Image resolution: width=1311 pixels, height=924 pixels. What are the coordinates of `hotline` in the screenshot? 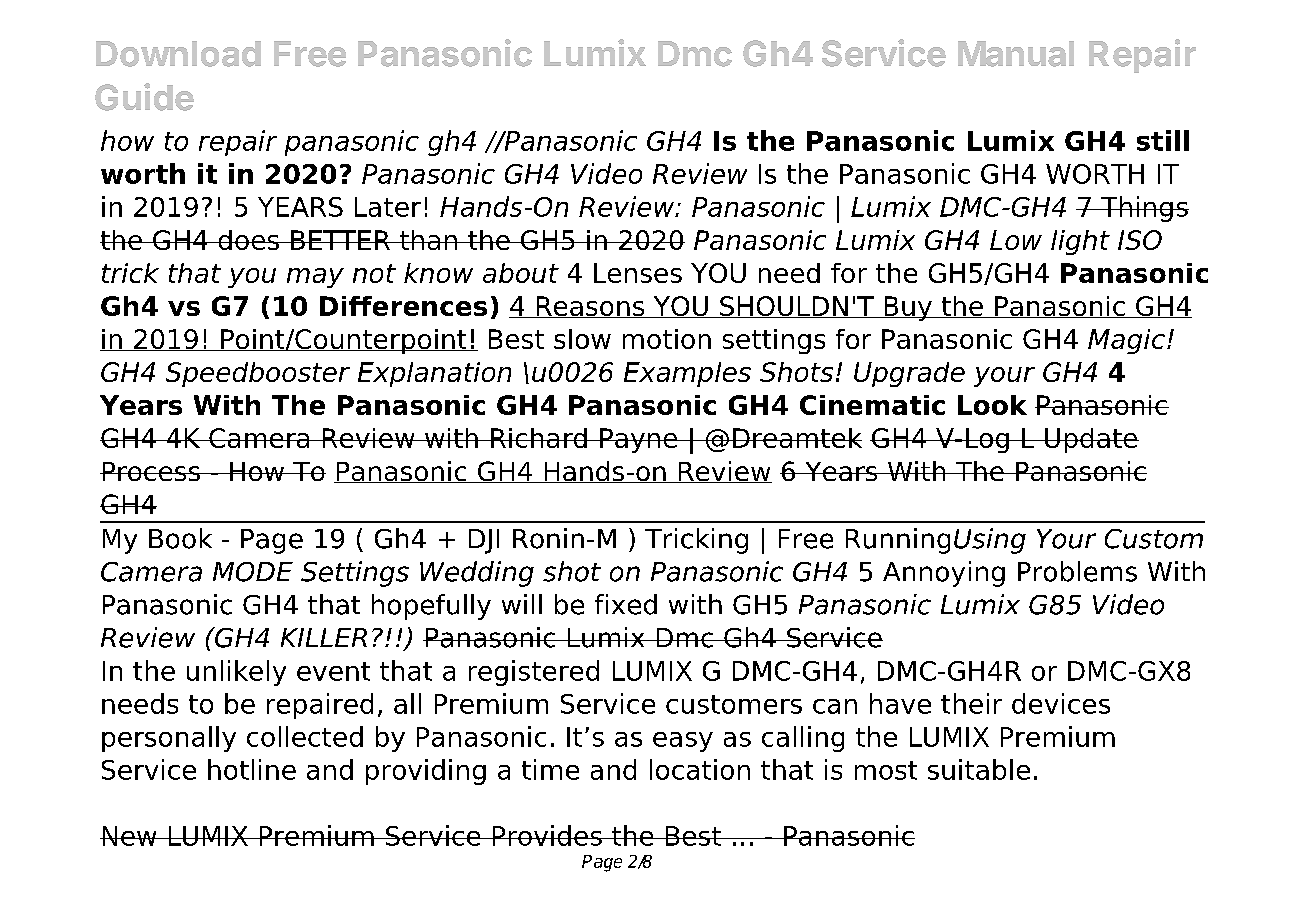 It's located at (252, 769).
